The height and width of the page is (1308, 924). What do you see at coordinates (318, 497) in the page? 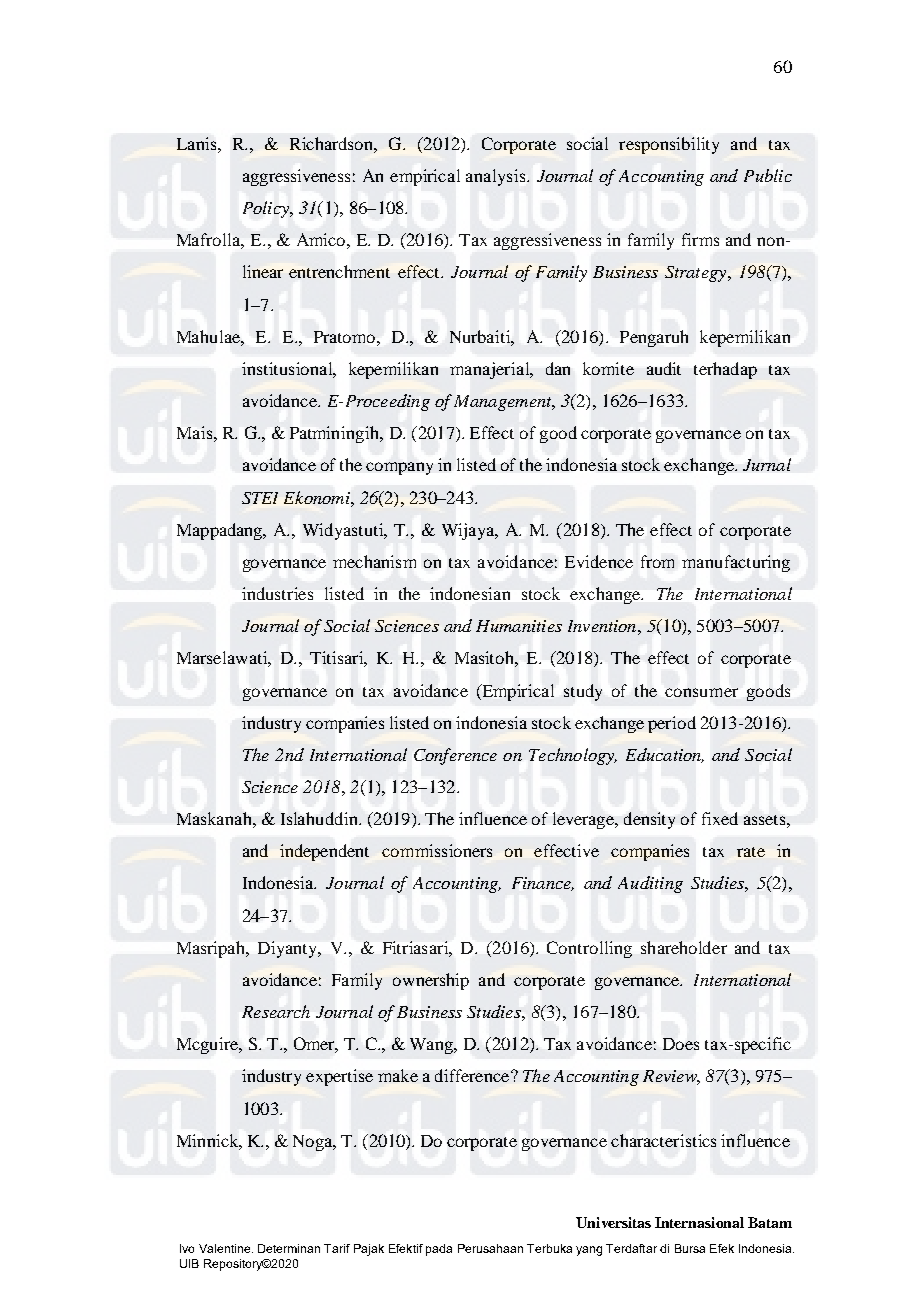
I see `Ekonomi` at bounding box center [318, 497].
